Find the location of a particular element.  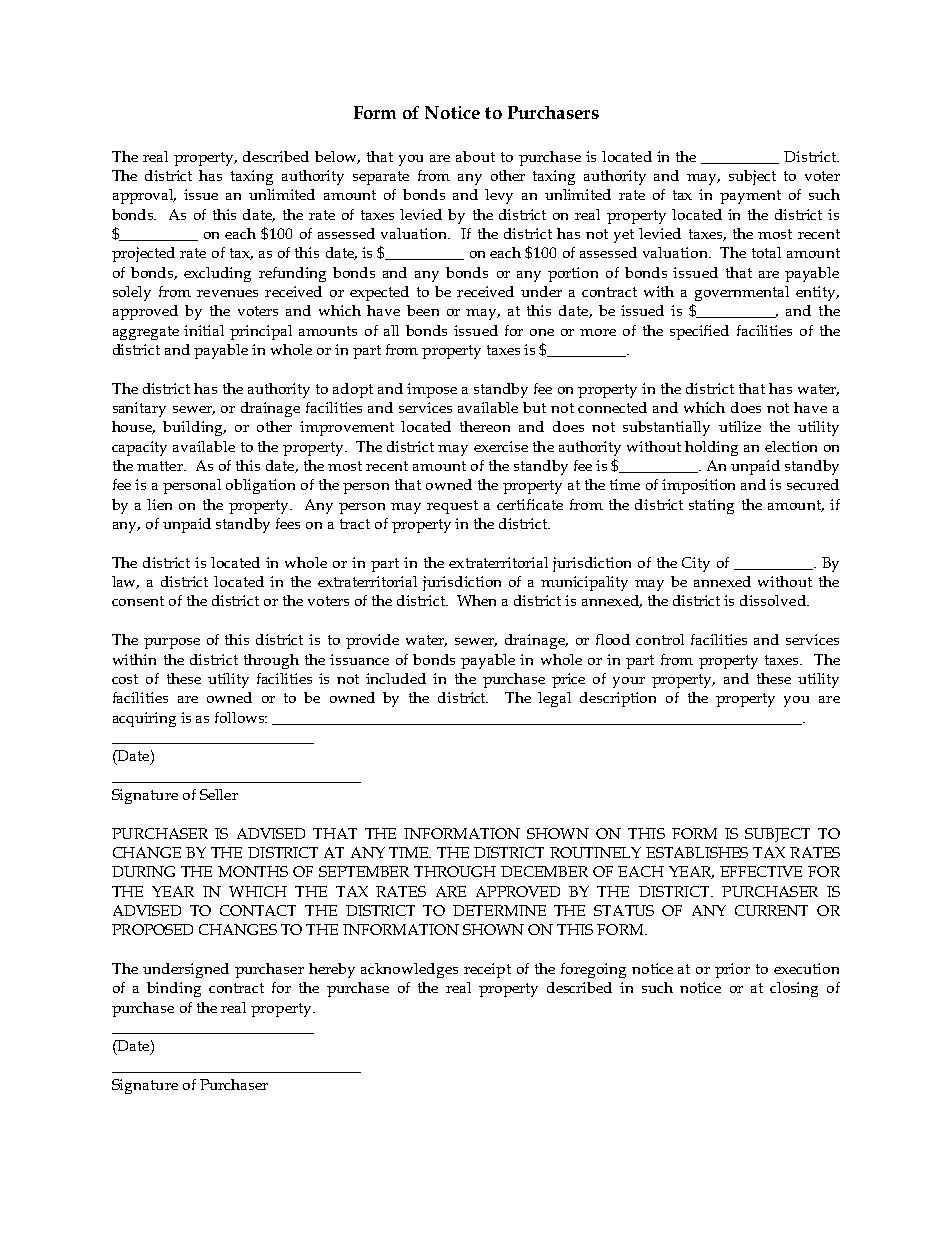

receipt is located at coordinates (487, 970).
